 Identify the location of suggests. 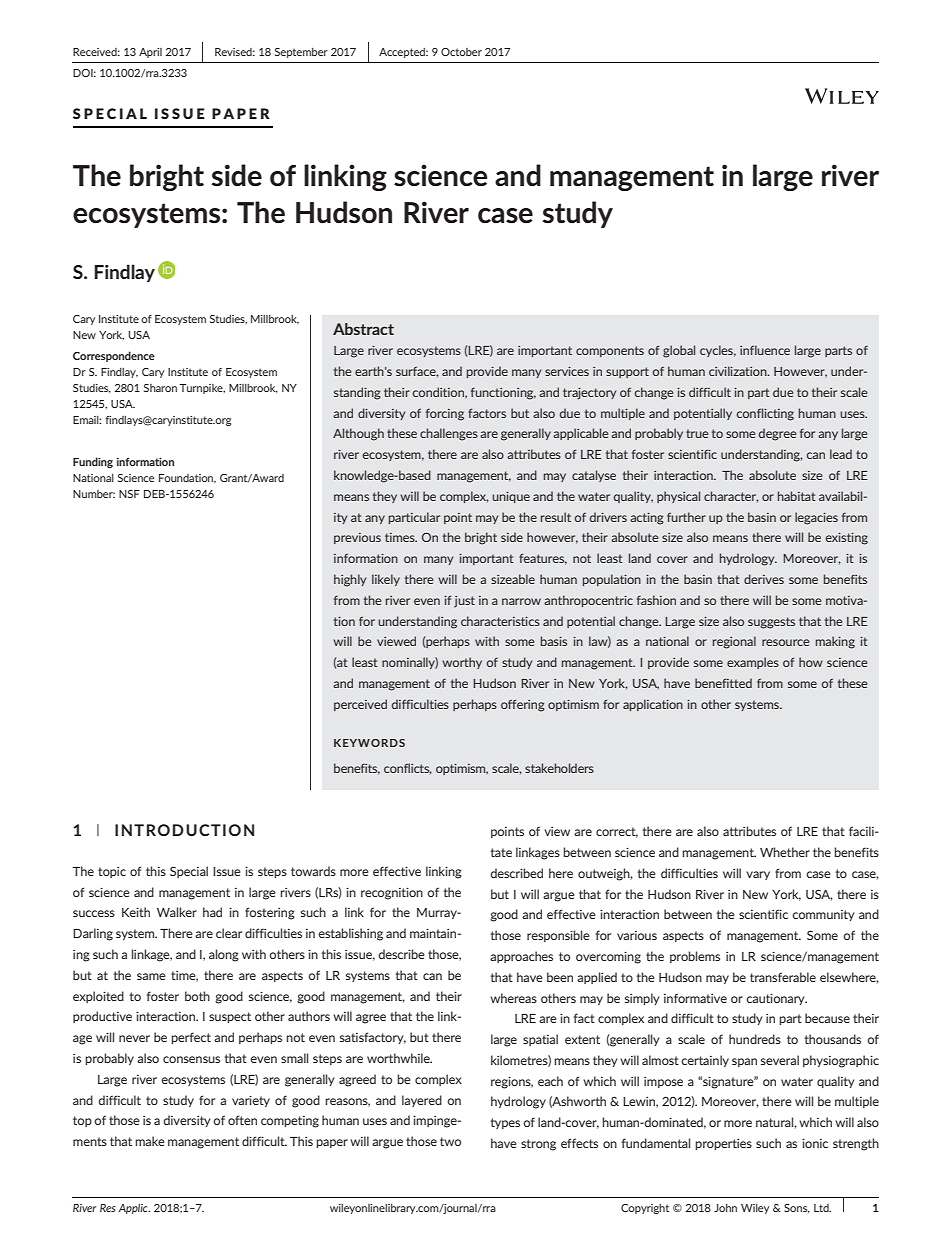
(771, 623).
